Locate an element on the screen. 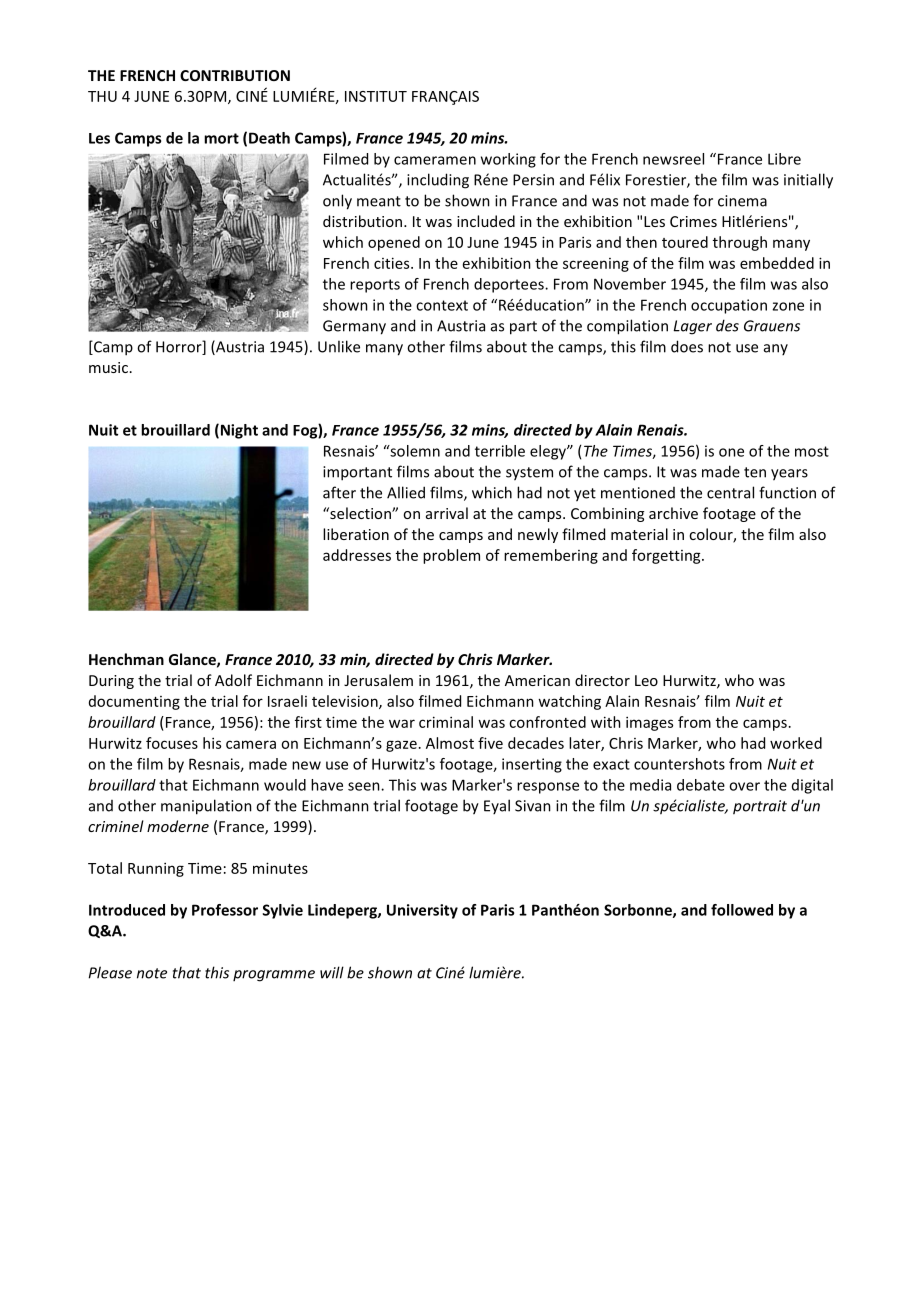  CONTRIBUTION is located at coordinates (235, 75).
